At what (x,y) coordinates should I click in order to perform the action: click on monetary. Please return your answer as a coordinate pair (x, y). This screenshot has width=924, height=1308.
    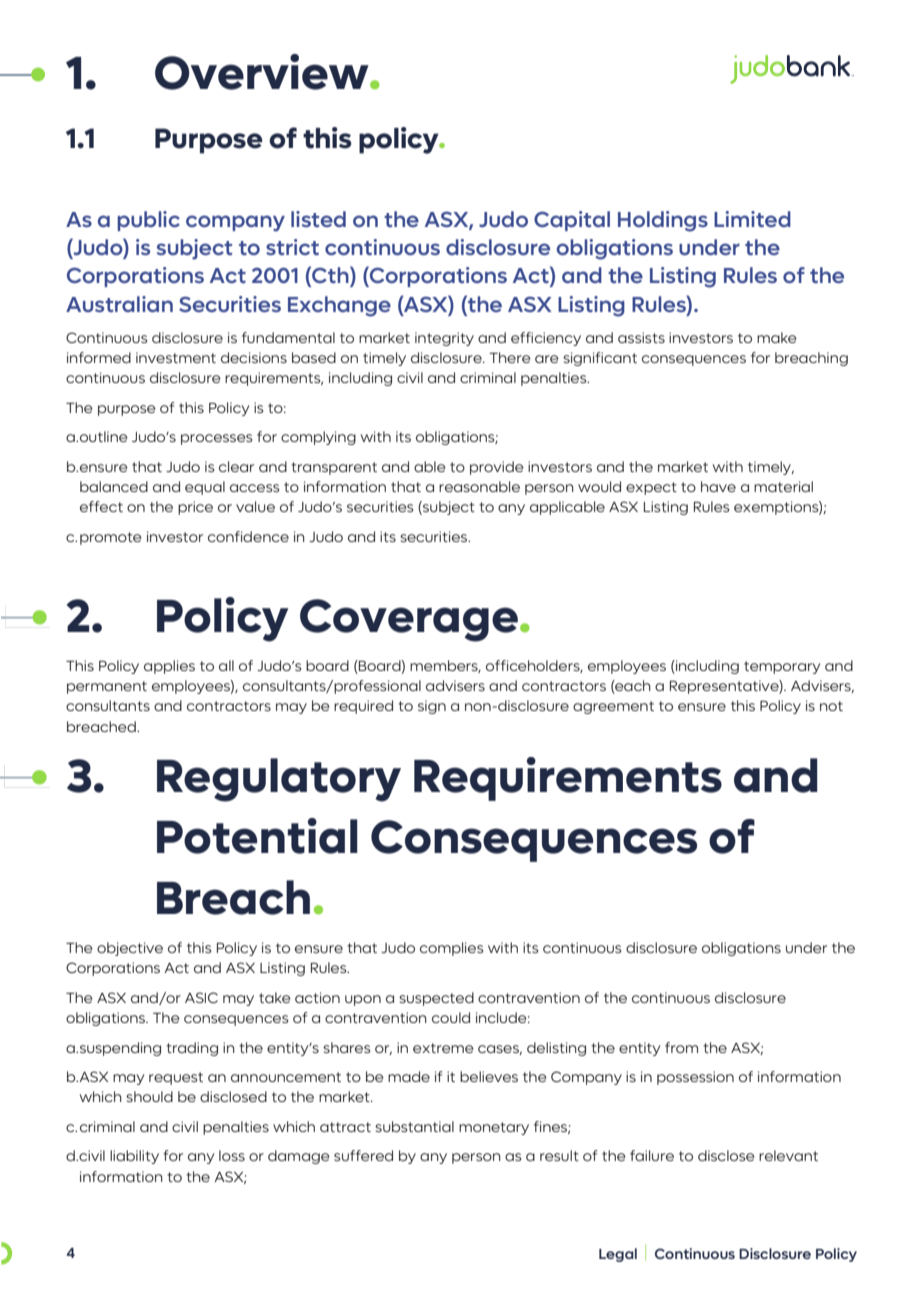
    Looking at the image, I should click on (494, 1128).
